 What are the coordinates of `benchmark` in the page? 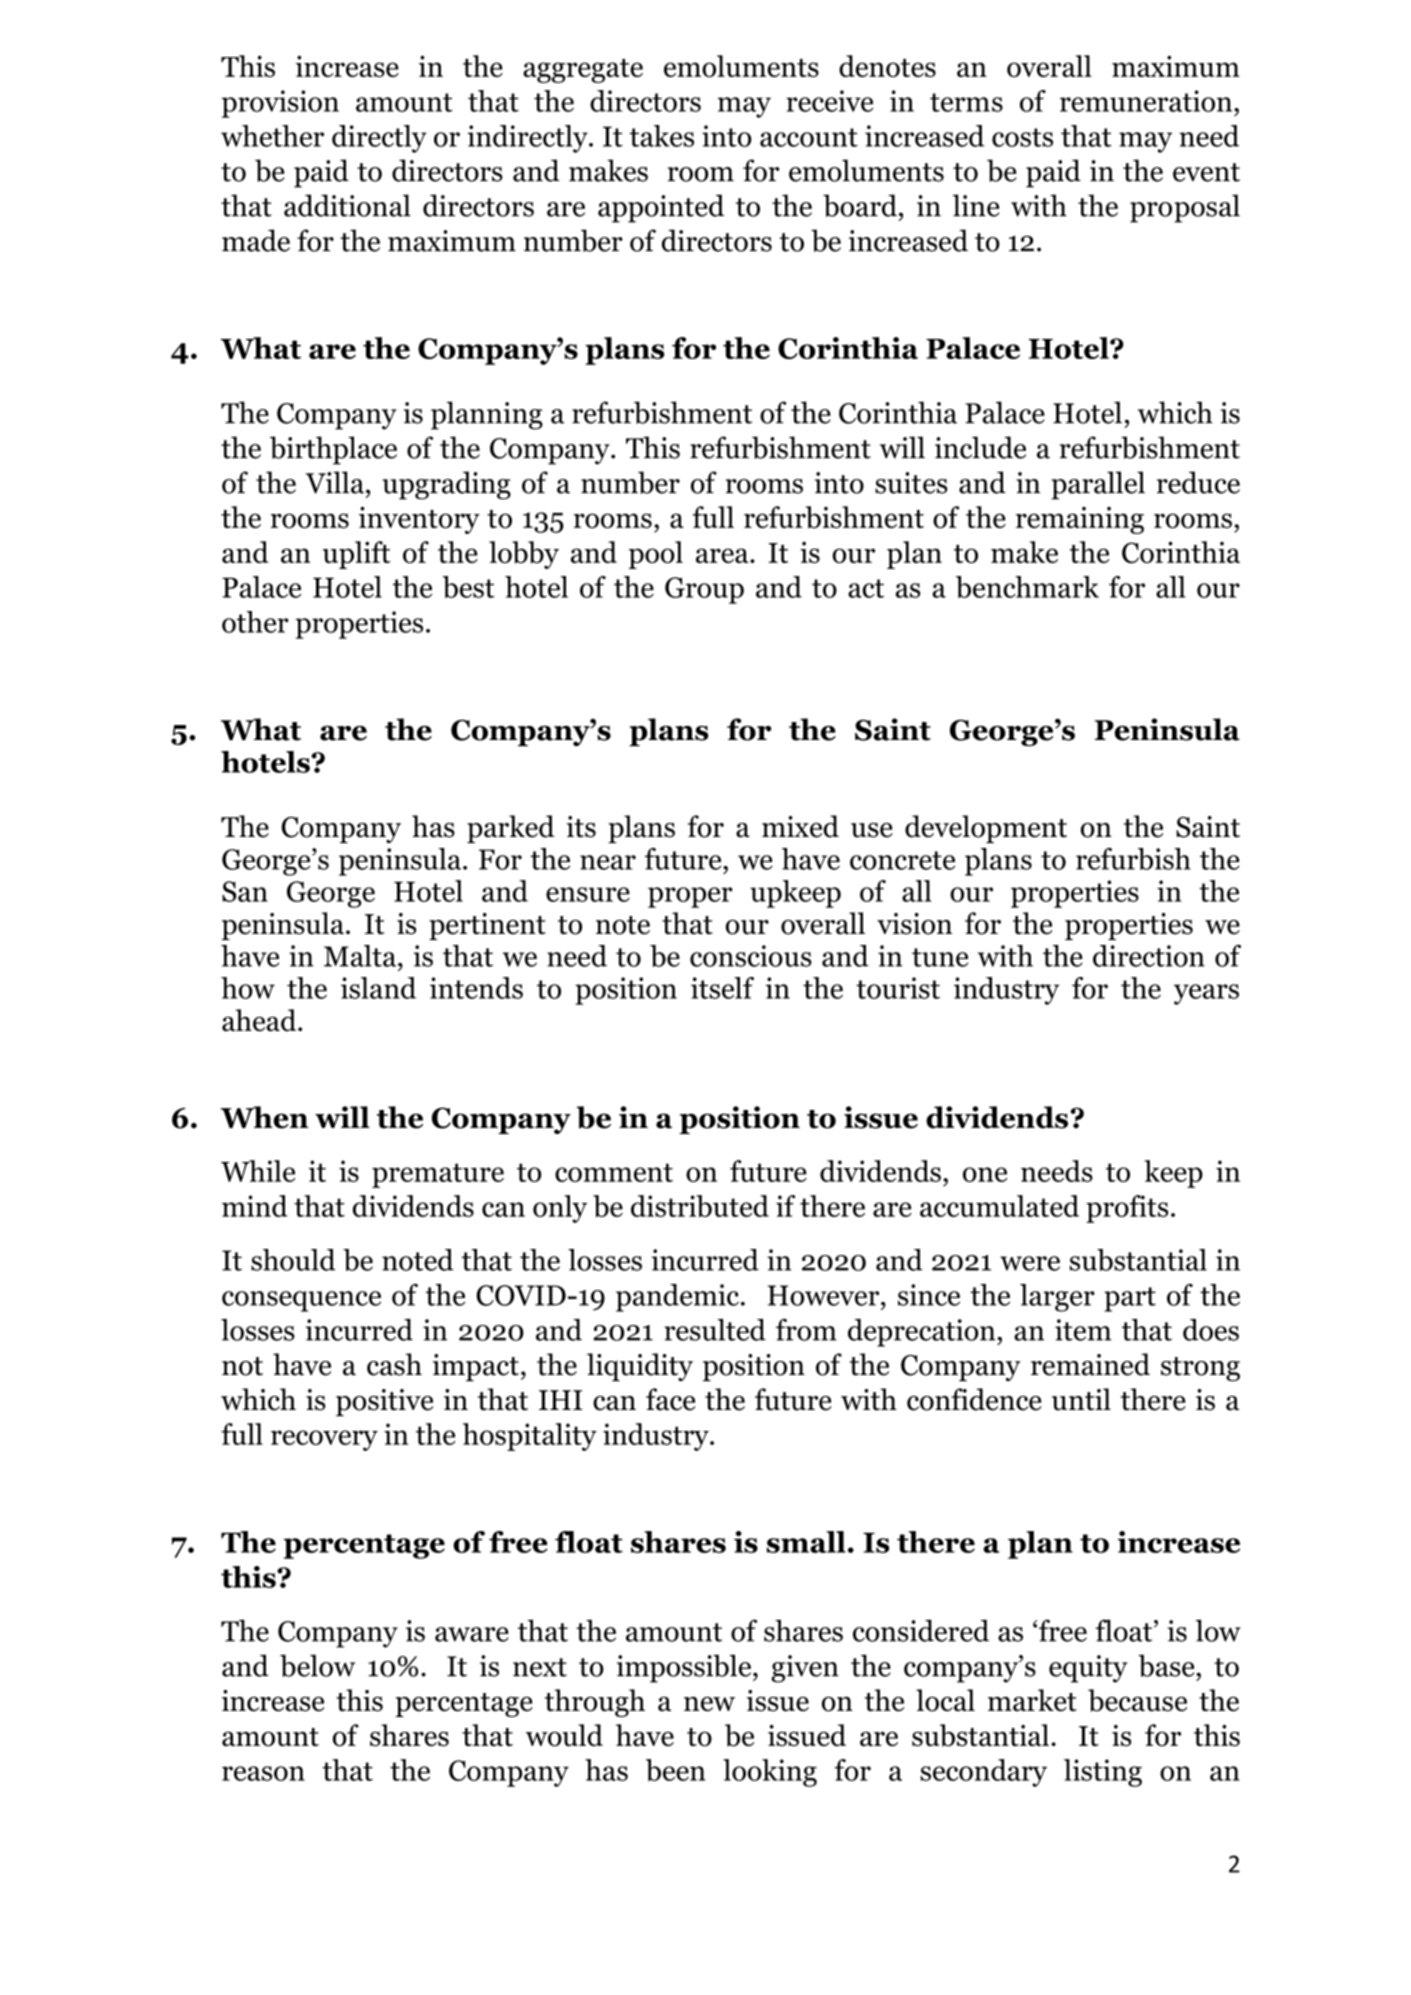 It's located at (1027, 587).
